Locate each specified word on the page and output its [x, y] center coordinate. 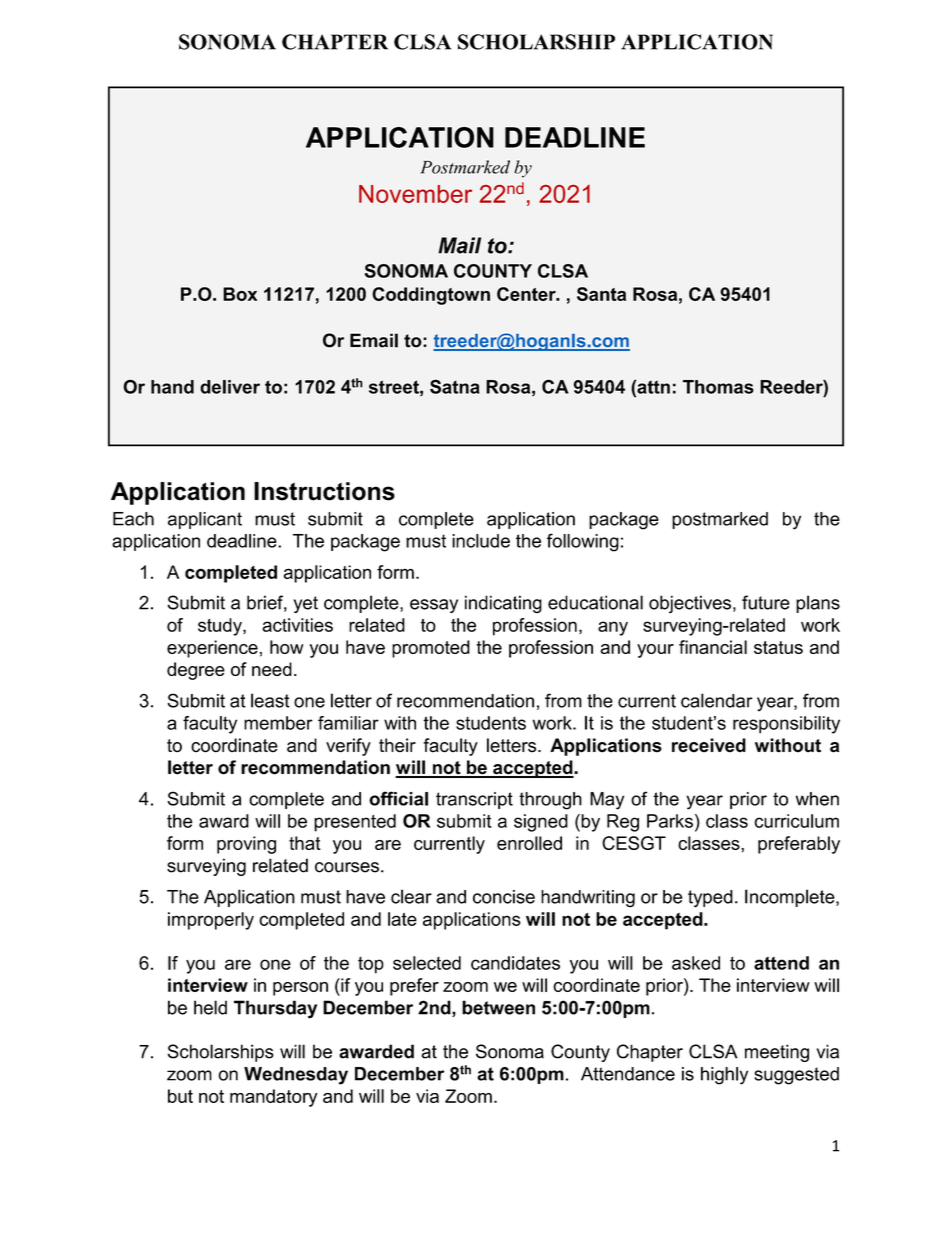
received [709, 745]
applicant [205, 520]
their [397, 745]
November [415, 194]
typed [710, 899]
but [180, 1096]
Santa [601, 294]
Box [240, 294]
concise [504, 897]
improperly [211, 921]
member [278, 723]
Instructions [324, 491]
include [481, 541]
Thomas [718, 387]
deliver [230, 387]
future [766, 602]
